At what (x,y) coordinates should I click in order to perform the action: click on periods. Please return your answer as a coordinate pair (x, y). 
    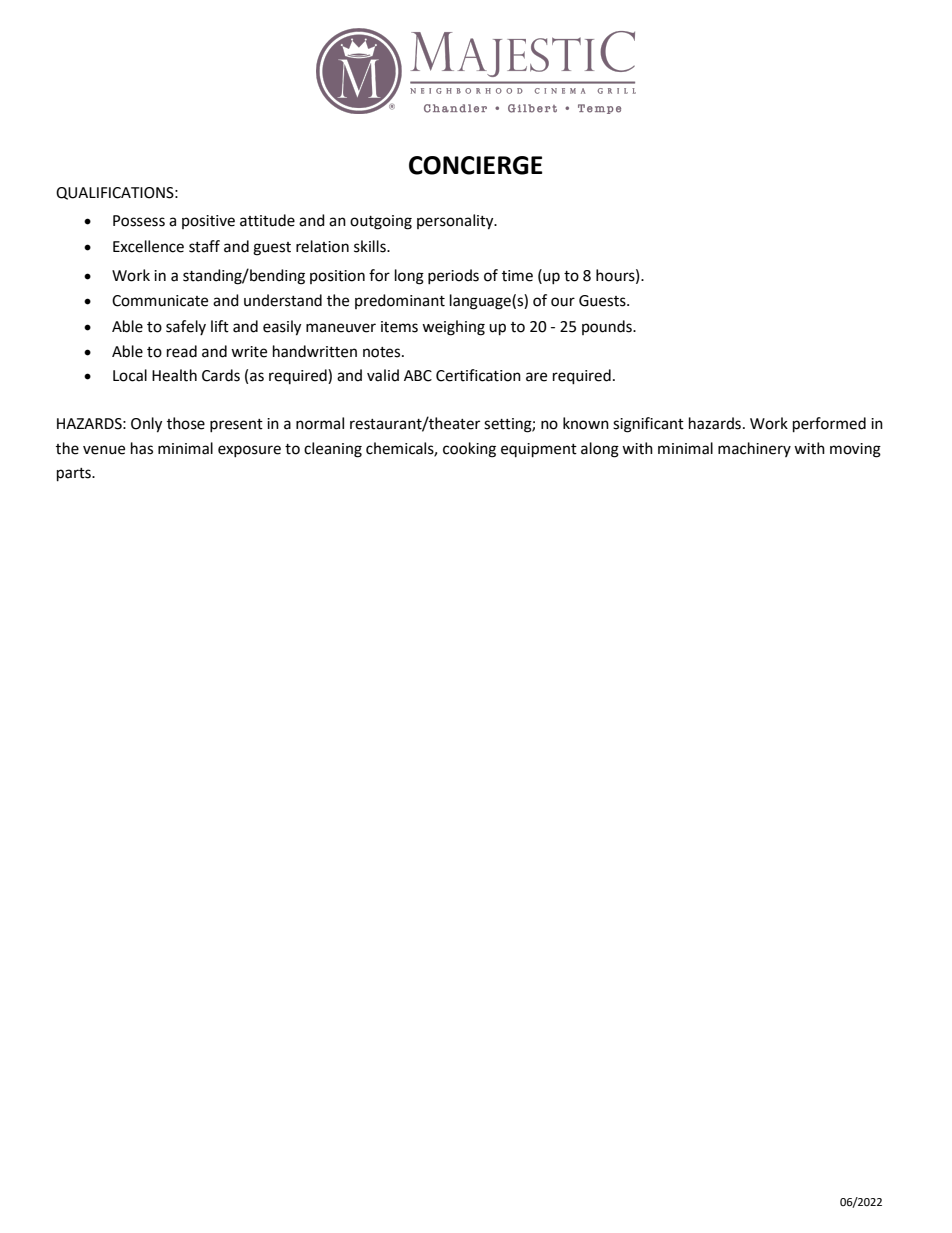
    Looking at the image, I should click on (453, 276).
